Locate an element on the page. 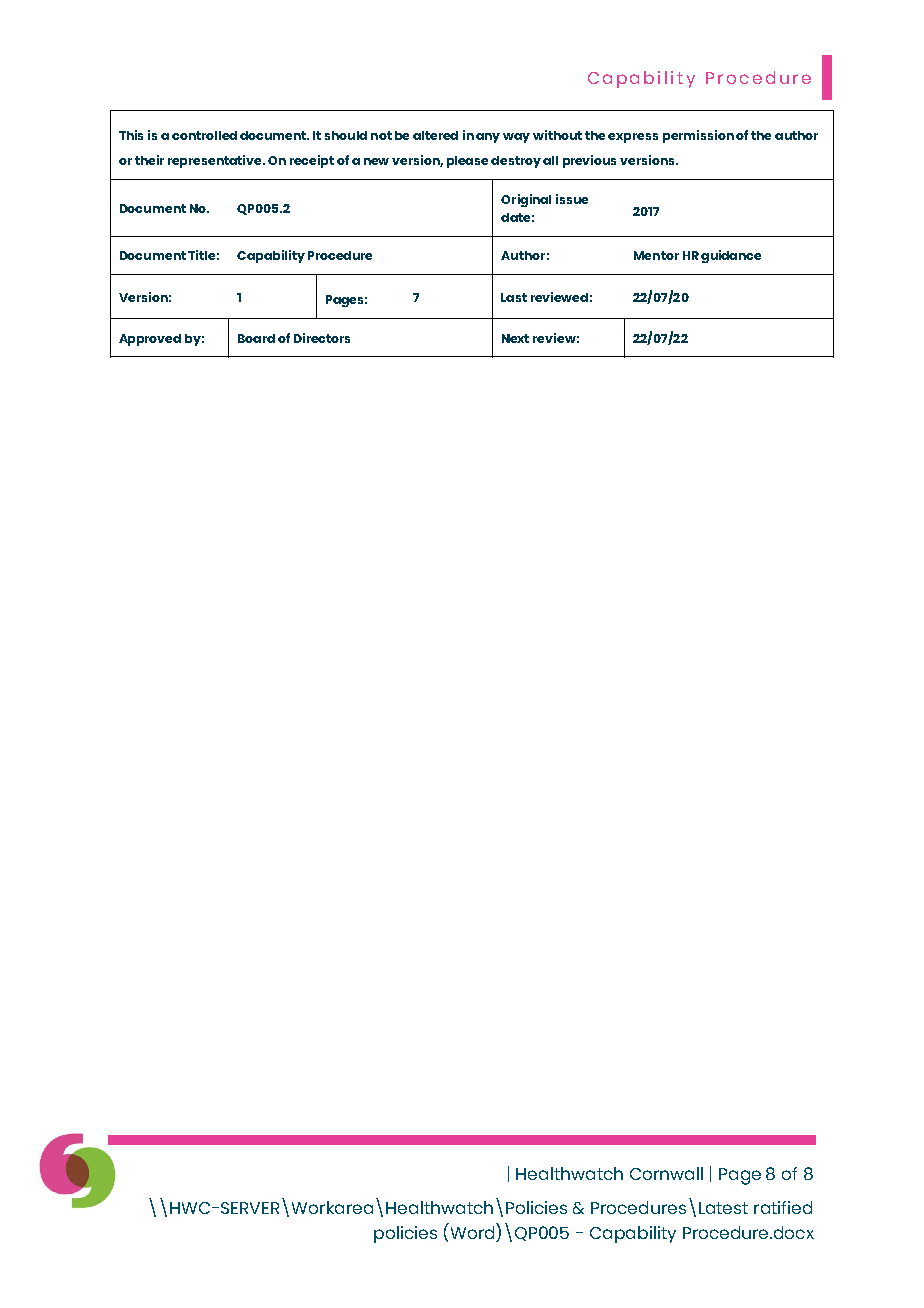 This page has width=924, height=1308. Directors is located at coordinates (322, 338).
